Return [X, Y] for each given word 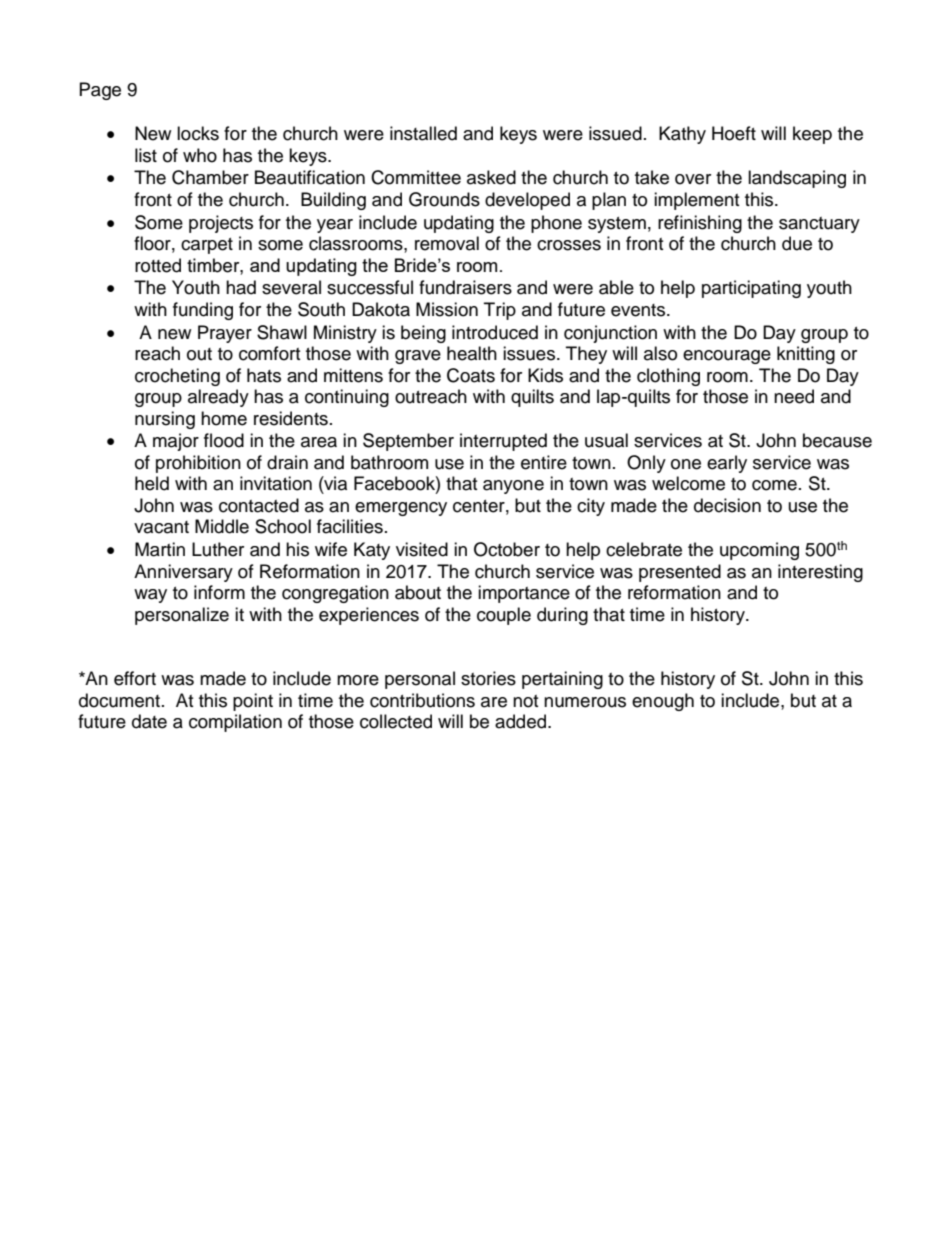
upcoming [759, 551]
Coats [471, 375]
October [507, 549]
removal [447, 243]
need [794, 396]
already [218, 398]
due [797, 243]
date [149, 721]
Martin [160, 549]
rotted [158, 265]
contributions [422, 700]
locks [198, 133]
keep [812, 135]
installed [423, 133]
